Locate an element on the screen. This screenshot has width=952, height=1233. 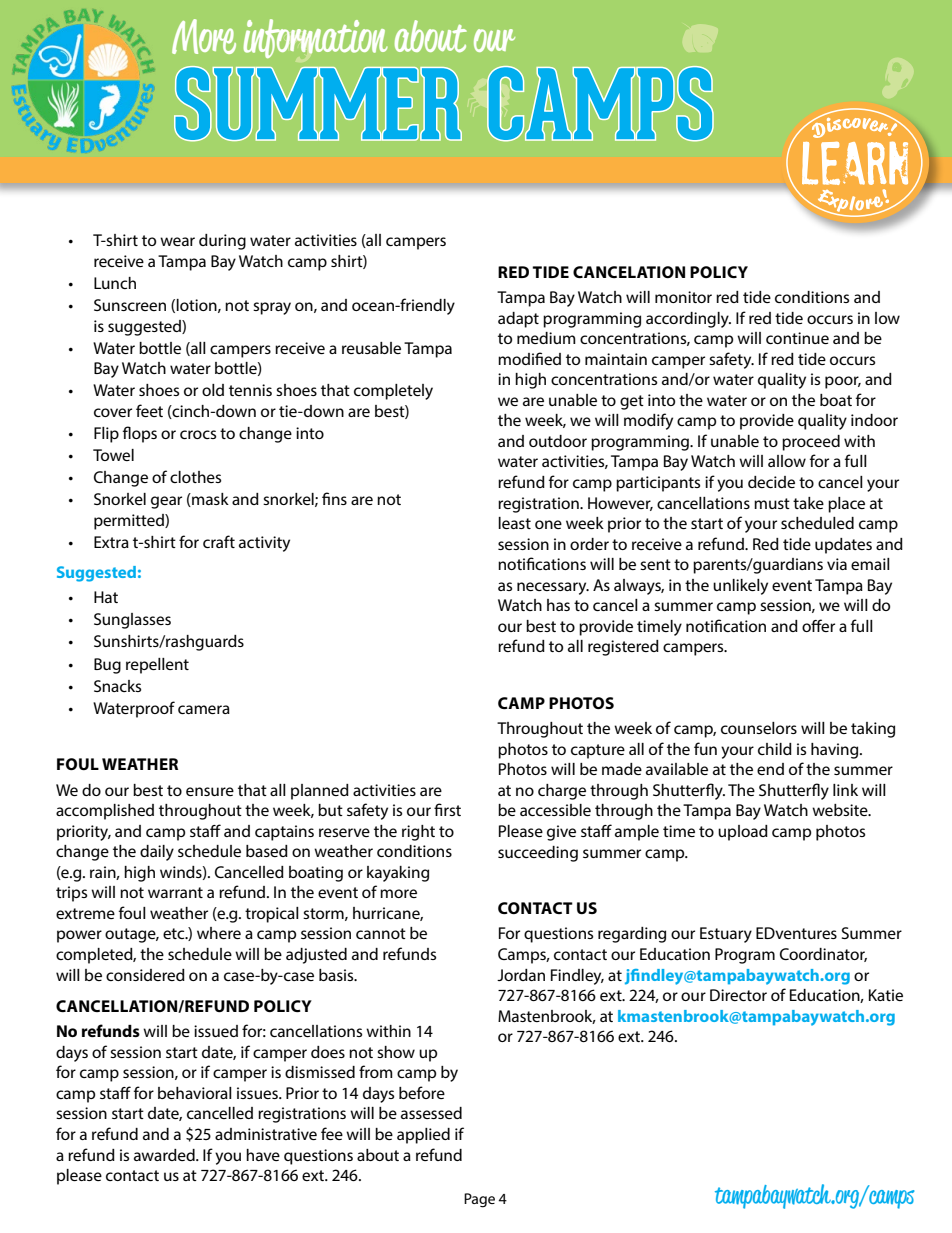
adapt is located at coordinates (518, 320).
